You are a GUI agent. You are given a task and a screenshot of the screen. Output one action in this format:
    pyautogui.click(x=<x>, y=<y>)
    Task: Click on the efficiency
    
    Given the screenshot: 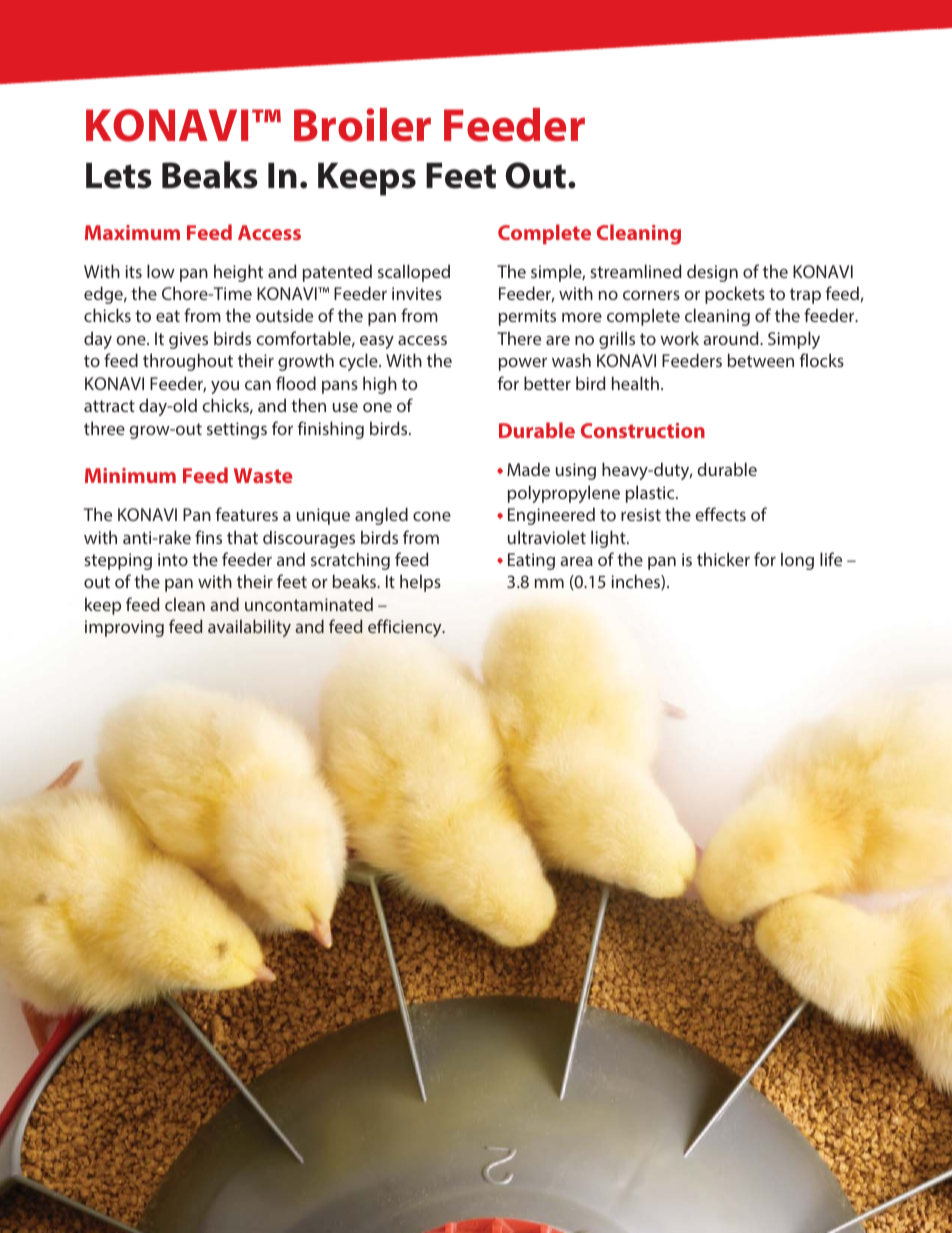 What is the action you would take?
    pyautogui.click(x=406, y=628)
